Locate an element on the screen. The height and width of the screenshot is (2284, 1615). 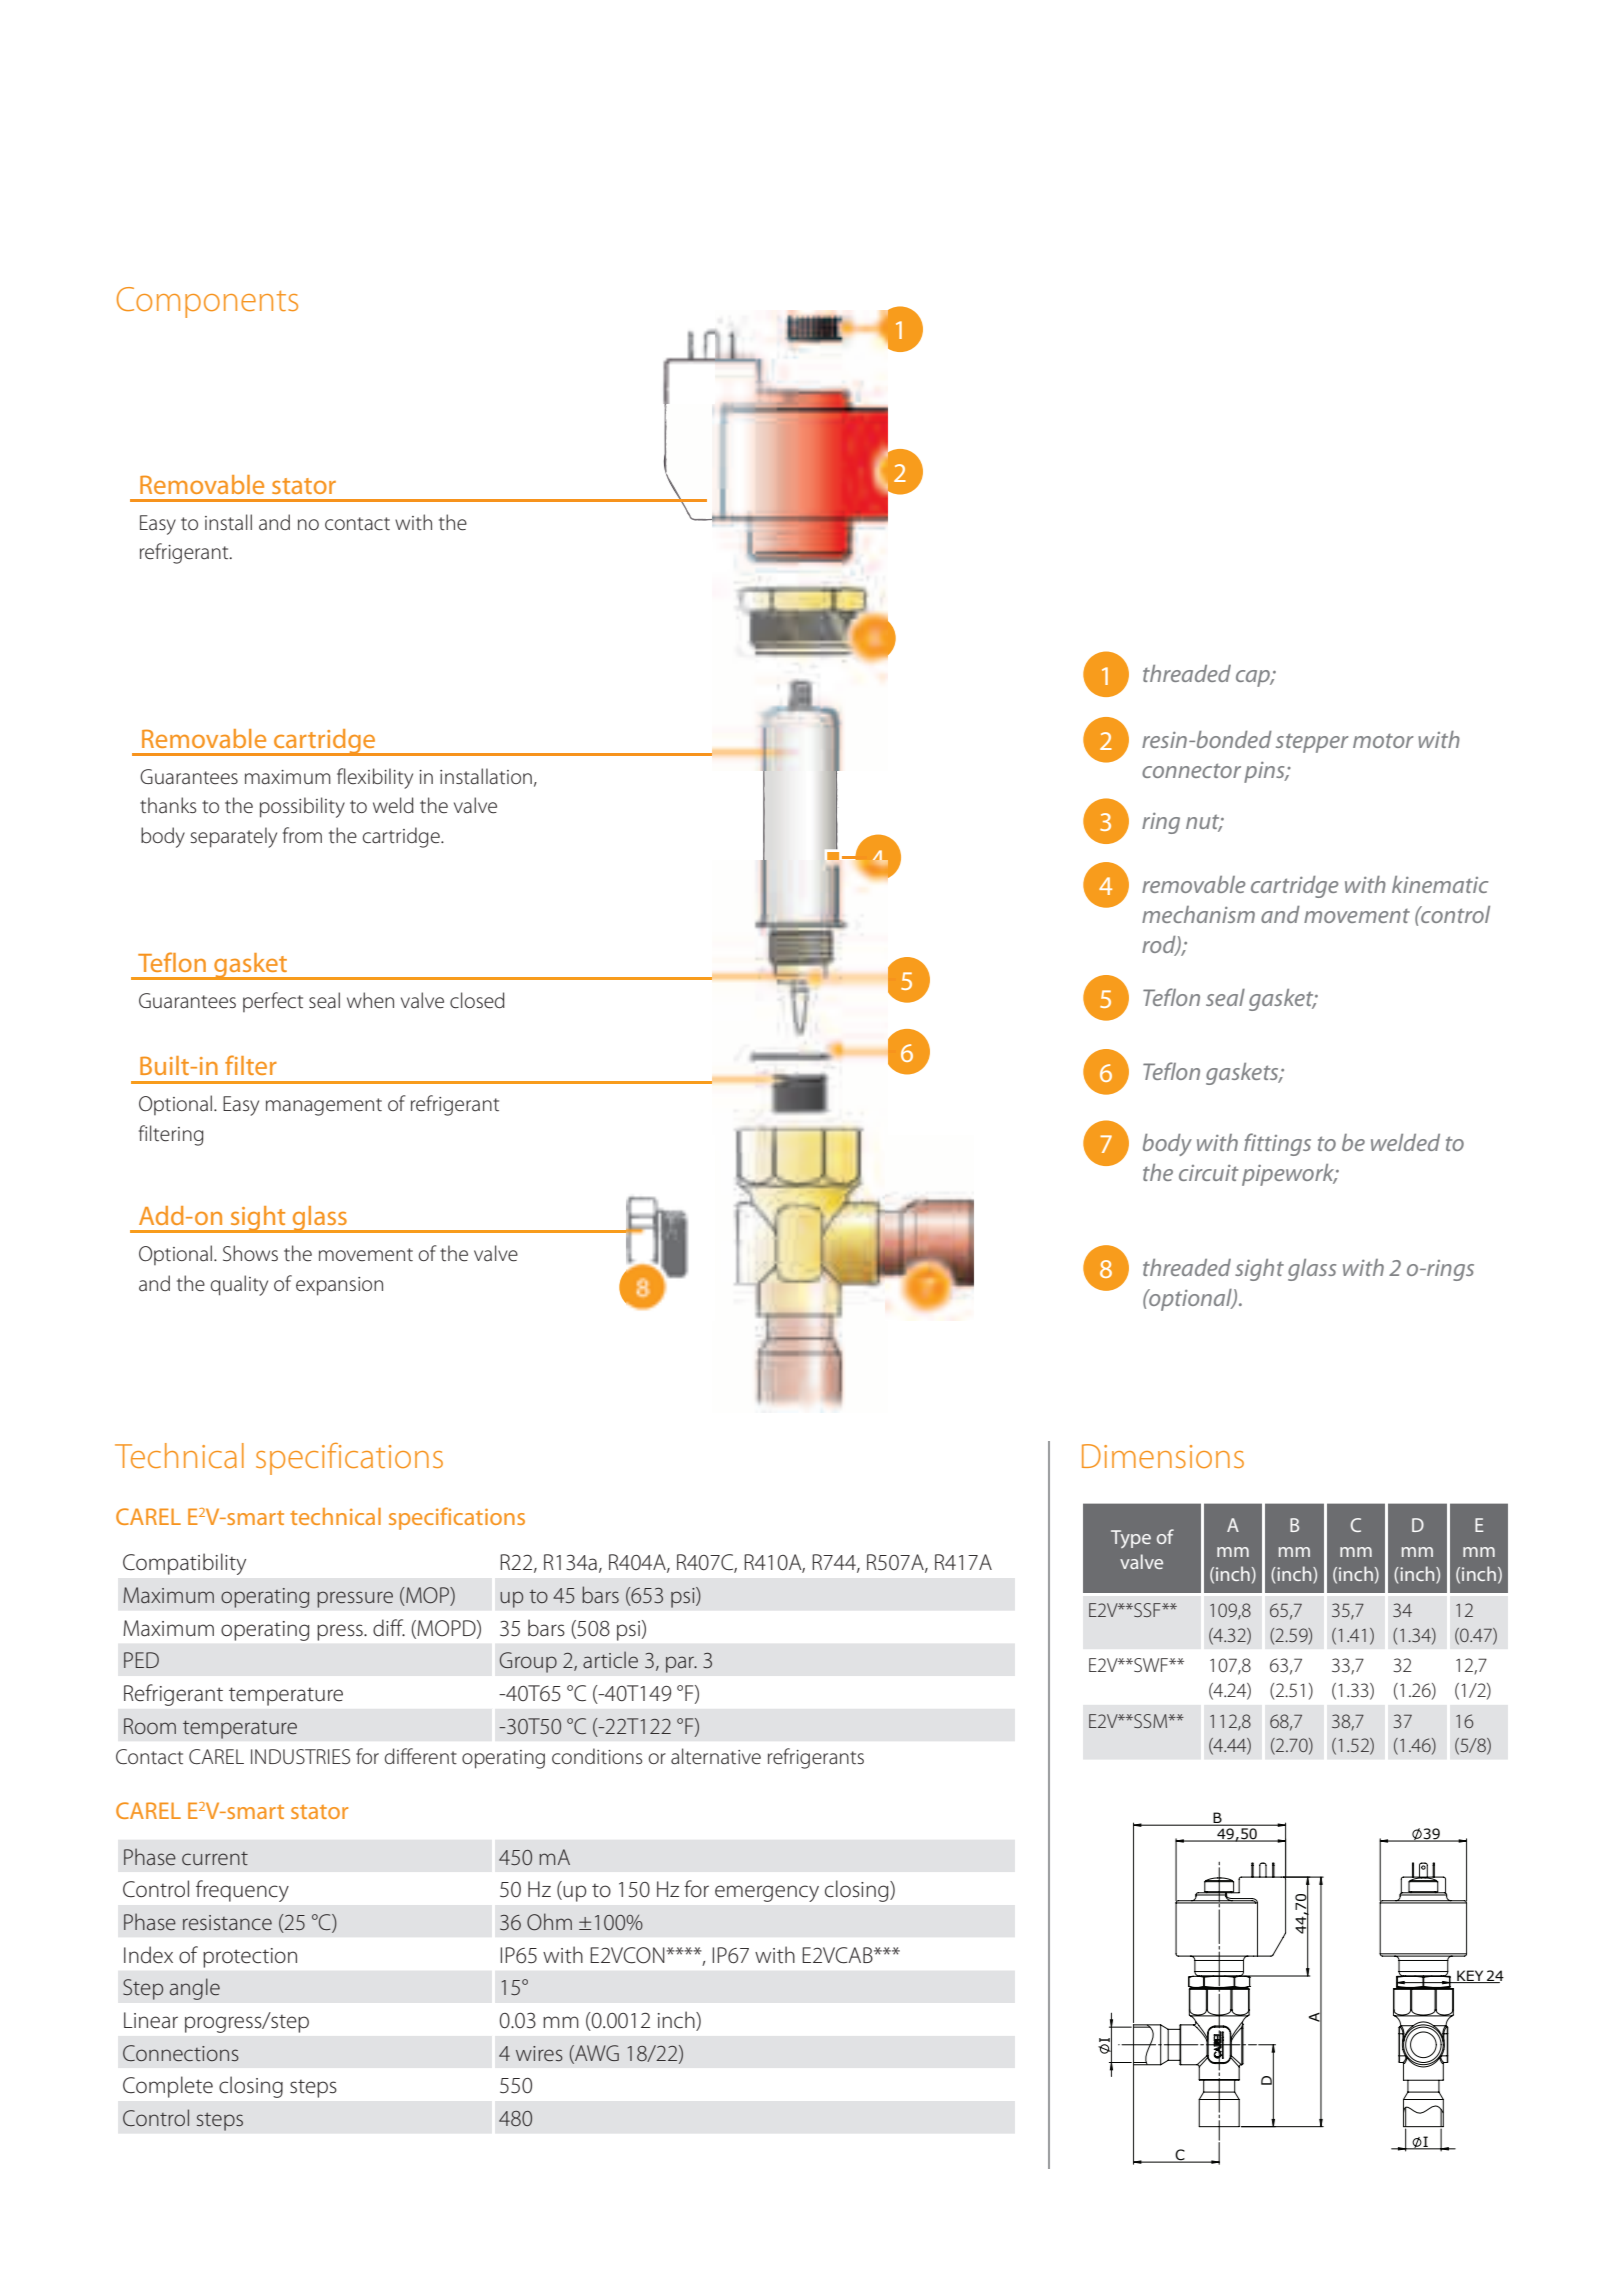
Shows is located at coordinates (250, 1253).
